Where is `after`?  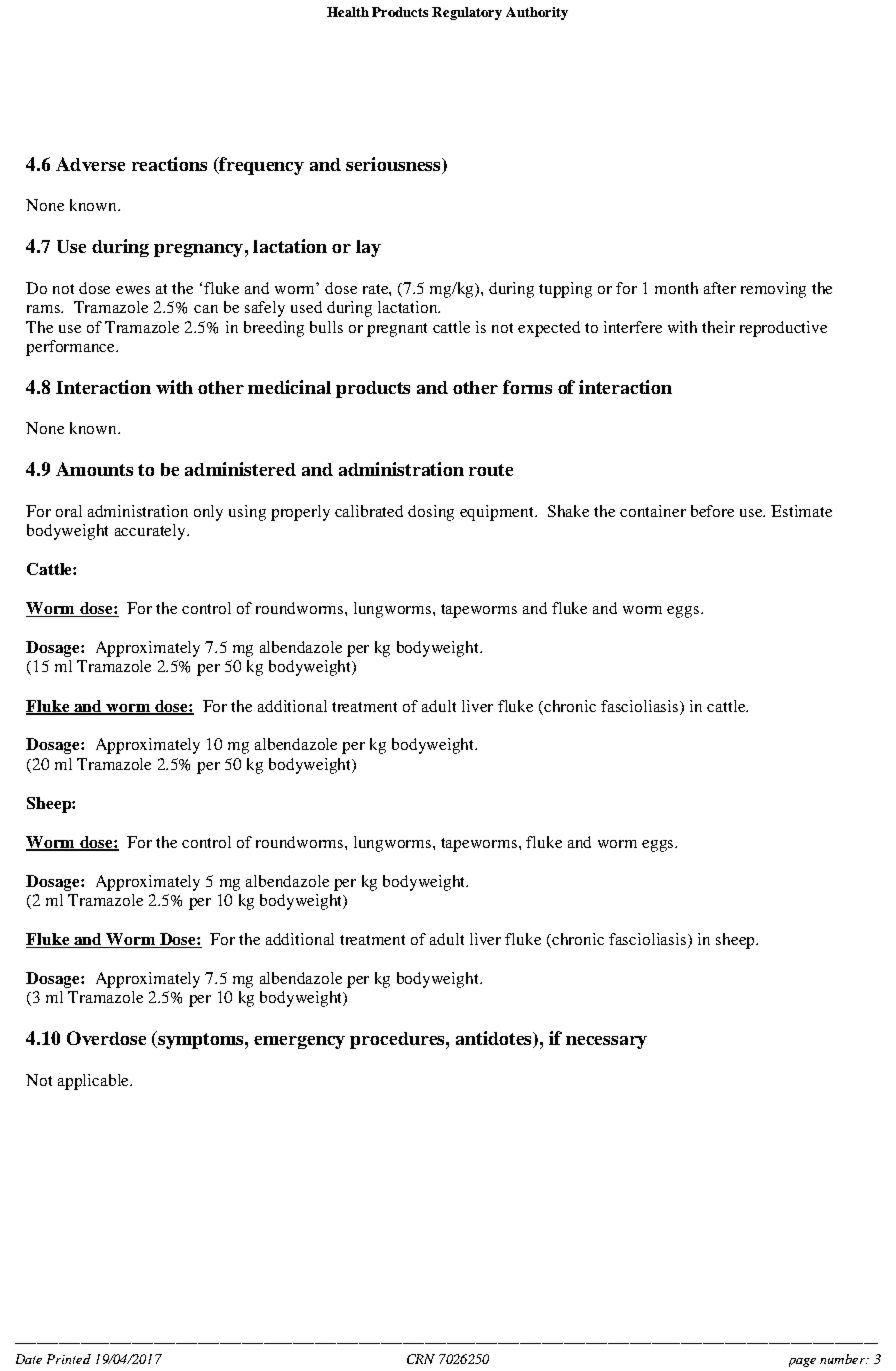 after is located at coordinates (720, 288).
